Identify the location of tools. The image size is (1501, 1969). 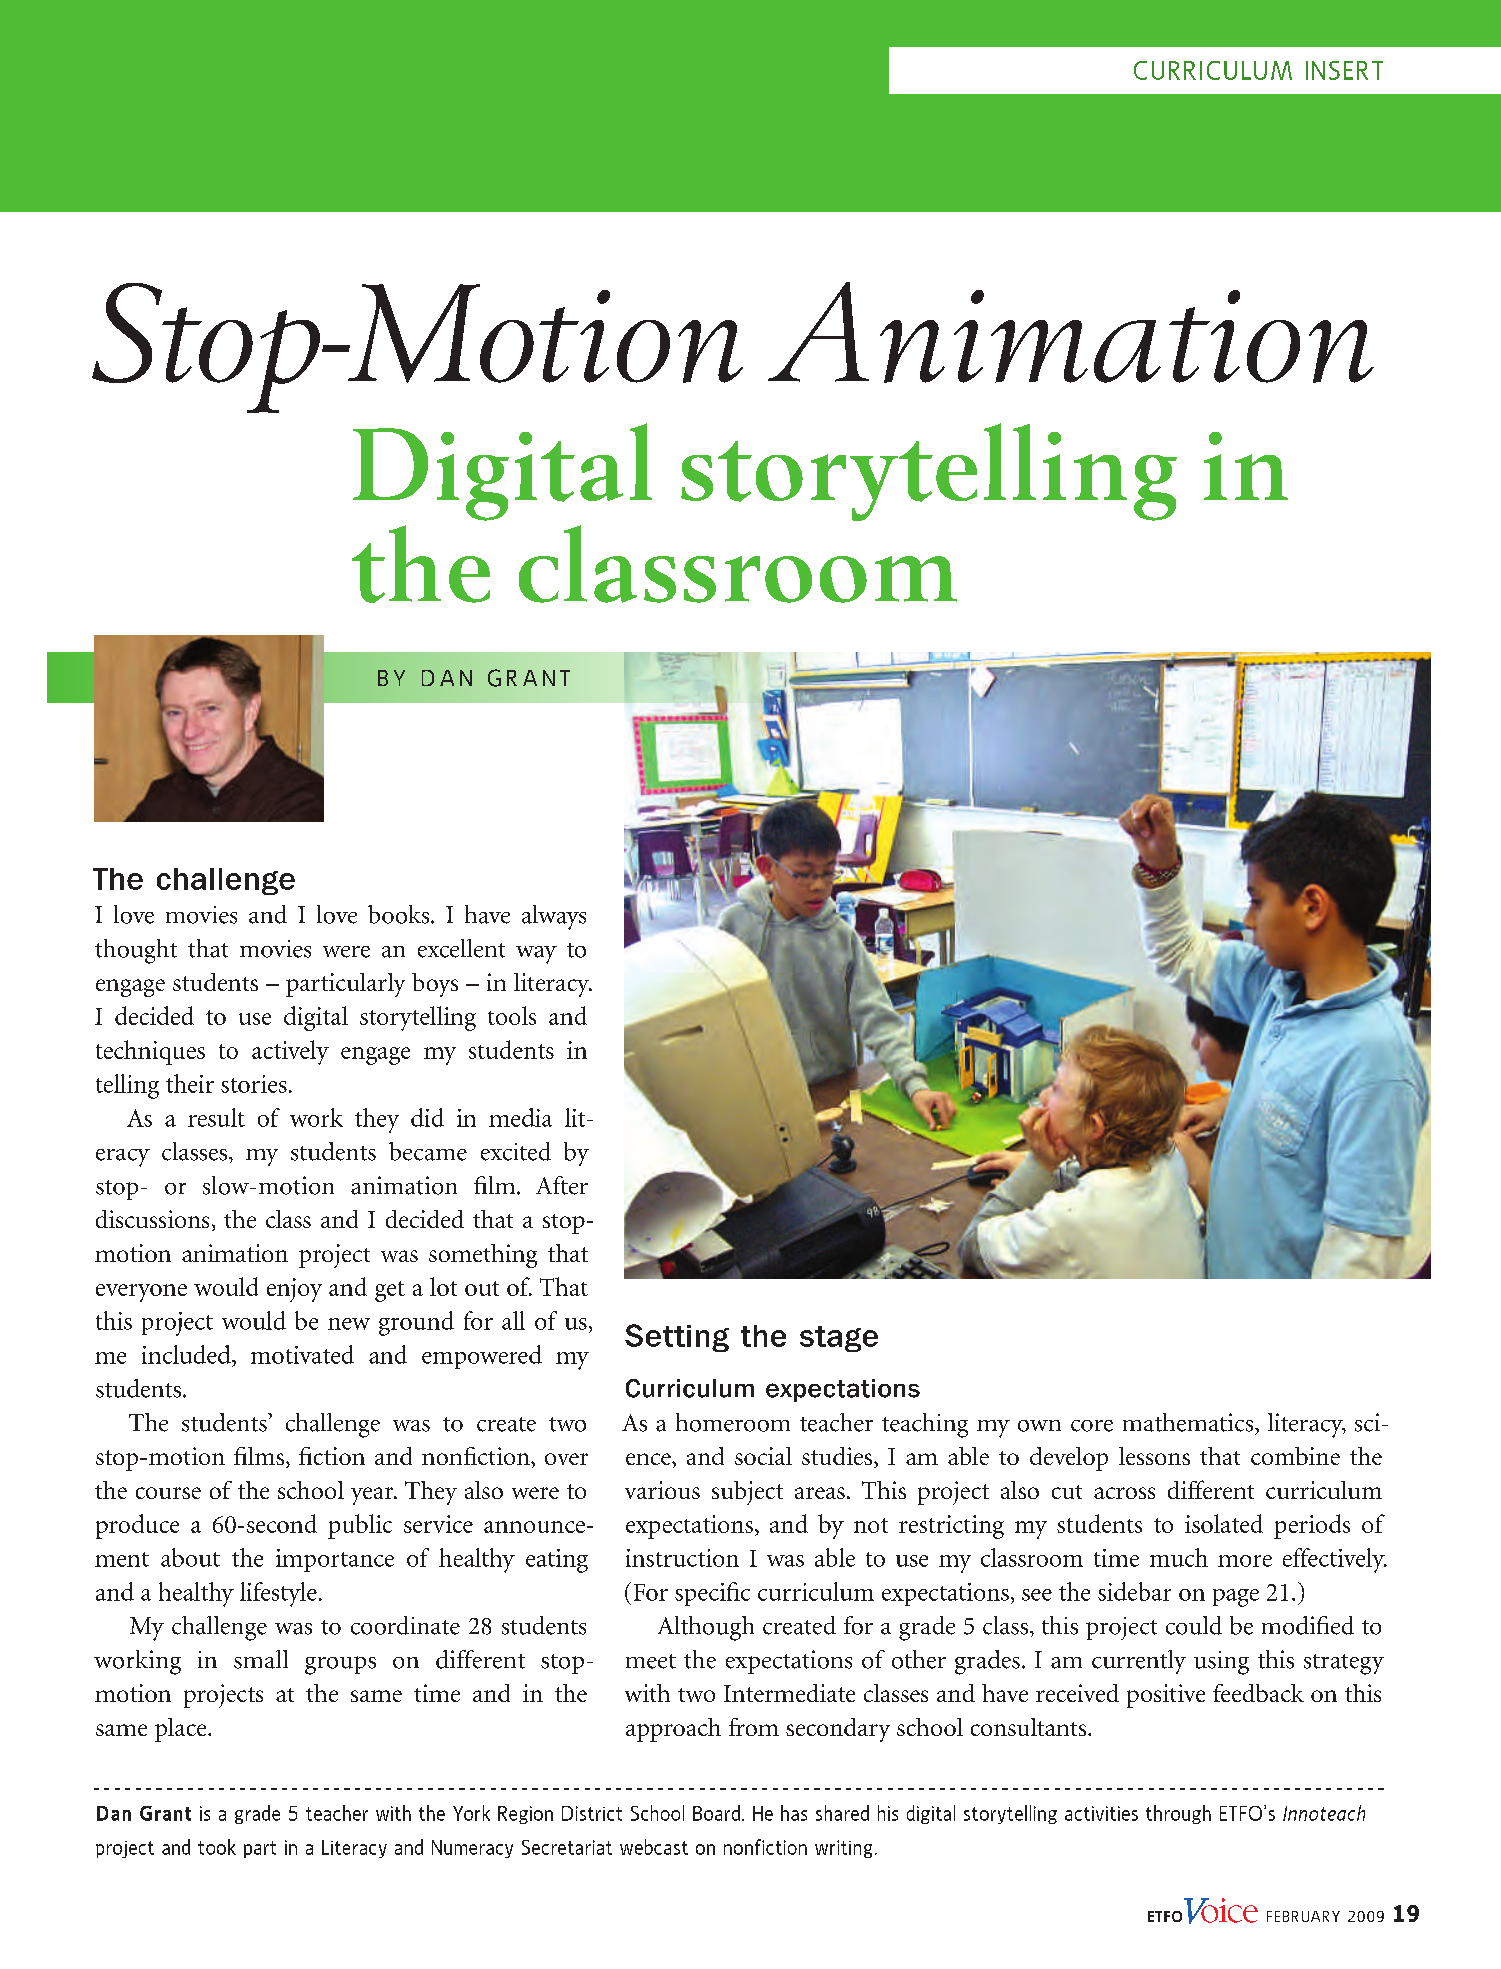
(512, 1015).
